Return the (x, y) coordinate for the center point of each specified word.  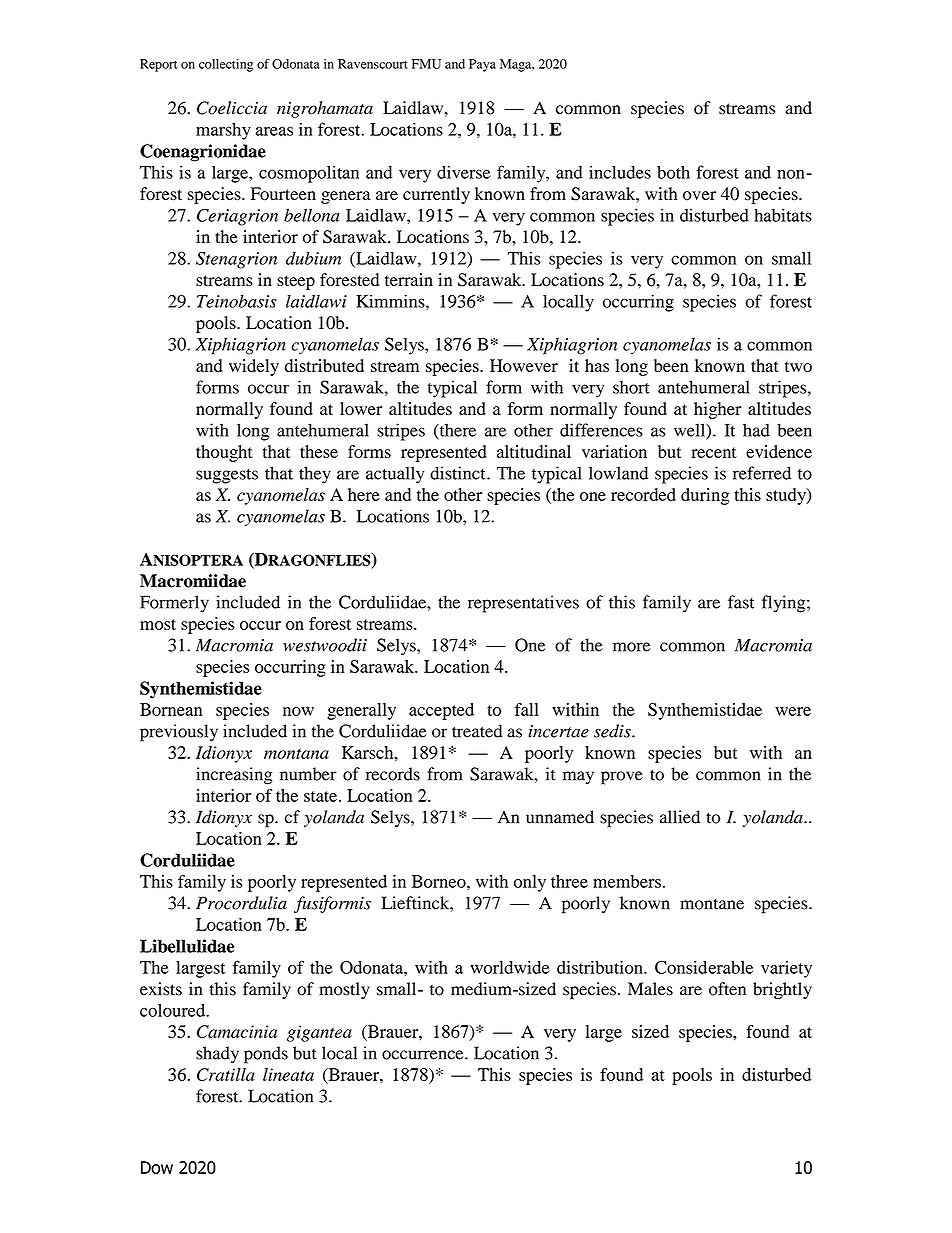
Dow (157, 1167)
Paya (482, 65)
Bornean (171, 709)
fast (741, 602)
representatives (523, 604)
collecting (226, 65)
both (673, 172)
